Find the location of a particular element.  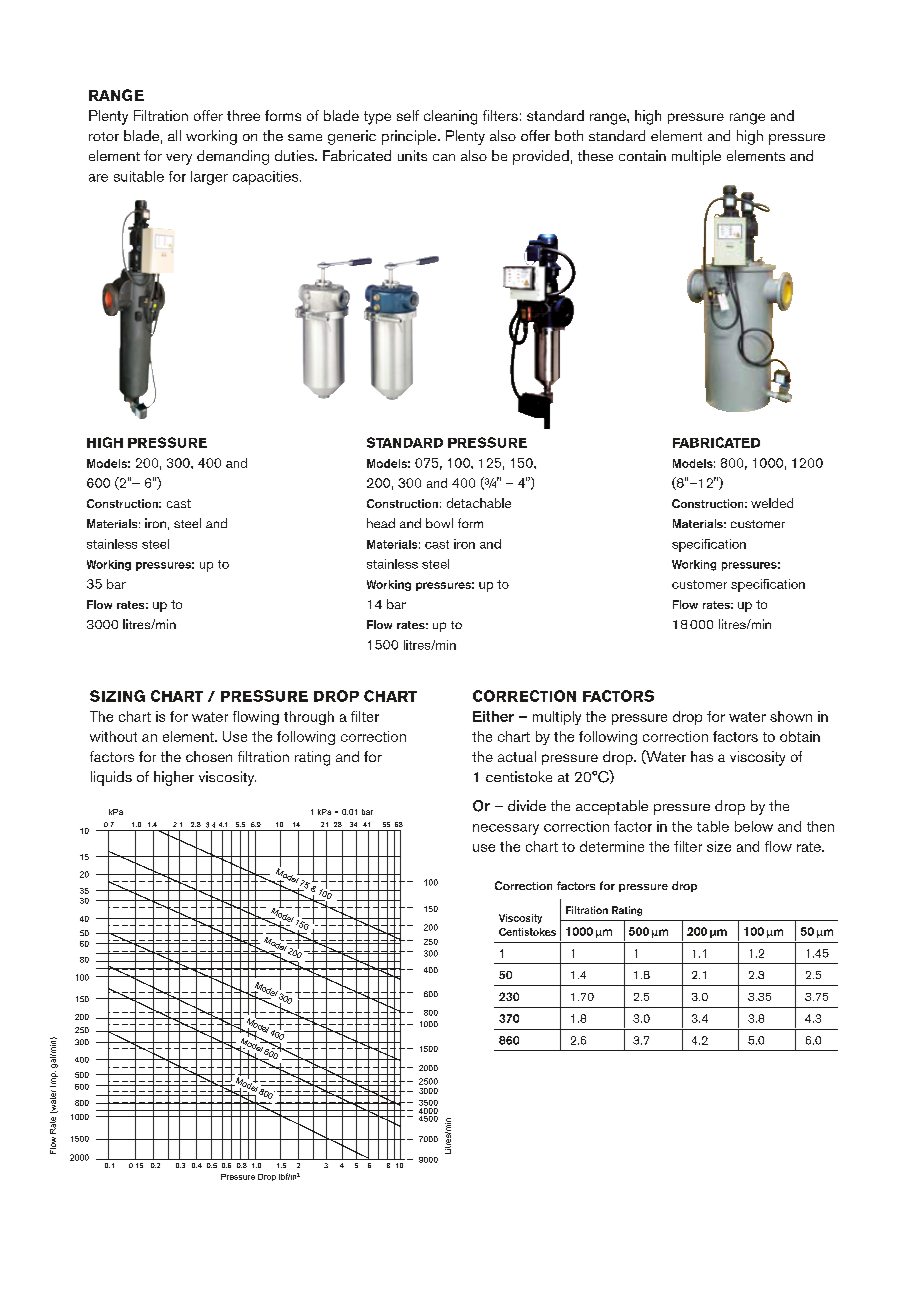

welded is located at coordinates (772, 503).
